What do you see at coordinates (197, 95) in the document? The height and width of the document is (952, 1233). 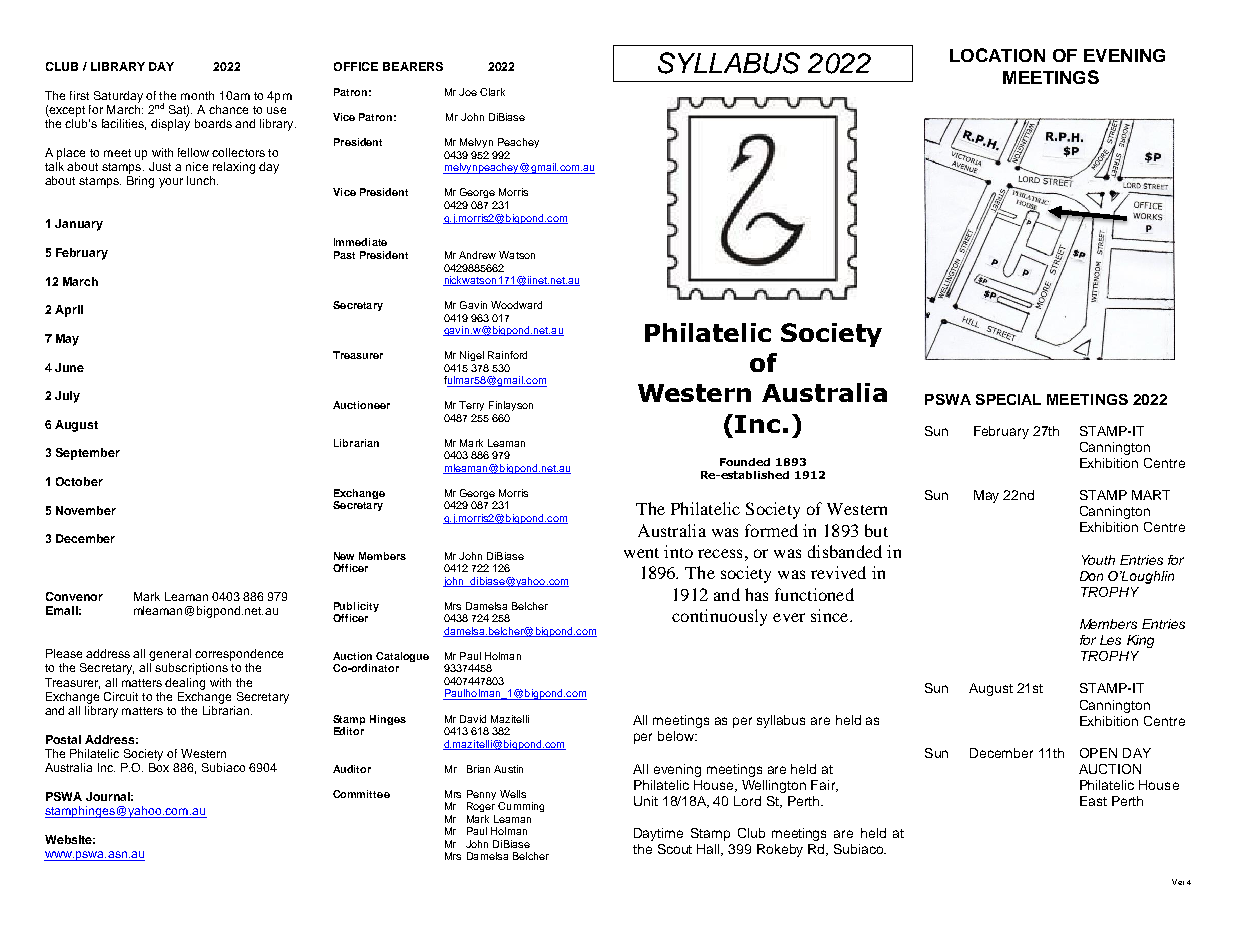 I see `month` at bounding box center [197, 95].
